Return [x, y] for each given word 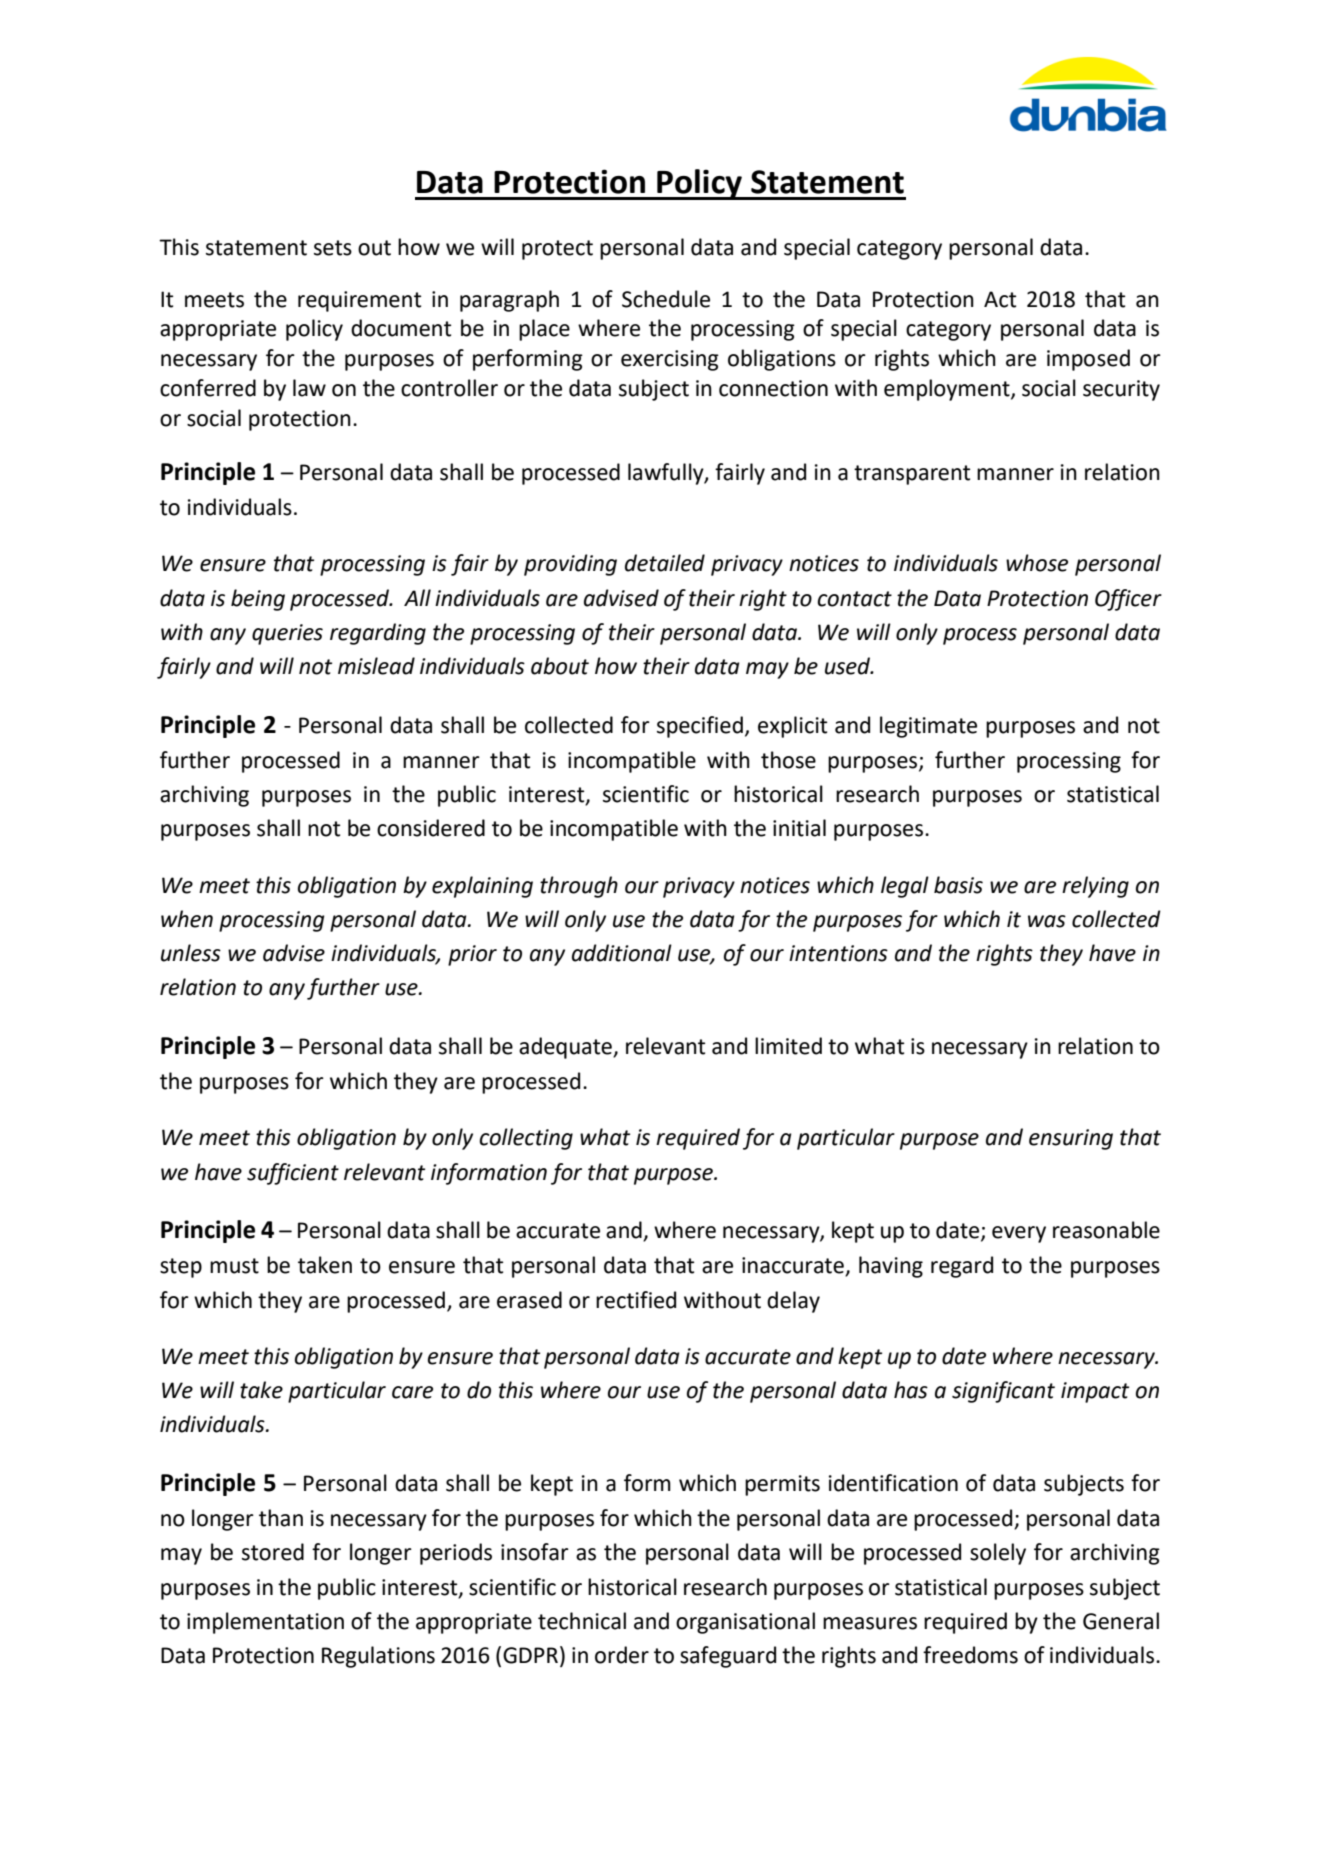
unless [191, 953]
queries [287, 634]
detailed [665, 563]
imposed [1088, 360]
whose [1037, 563]
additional [622, 953]
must [234, 1266]
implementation [265, 1623]
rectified [636, 1300]
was [1047, 921]
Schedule [666, 299]
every [1019, 1234]
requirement [359, 301]
